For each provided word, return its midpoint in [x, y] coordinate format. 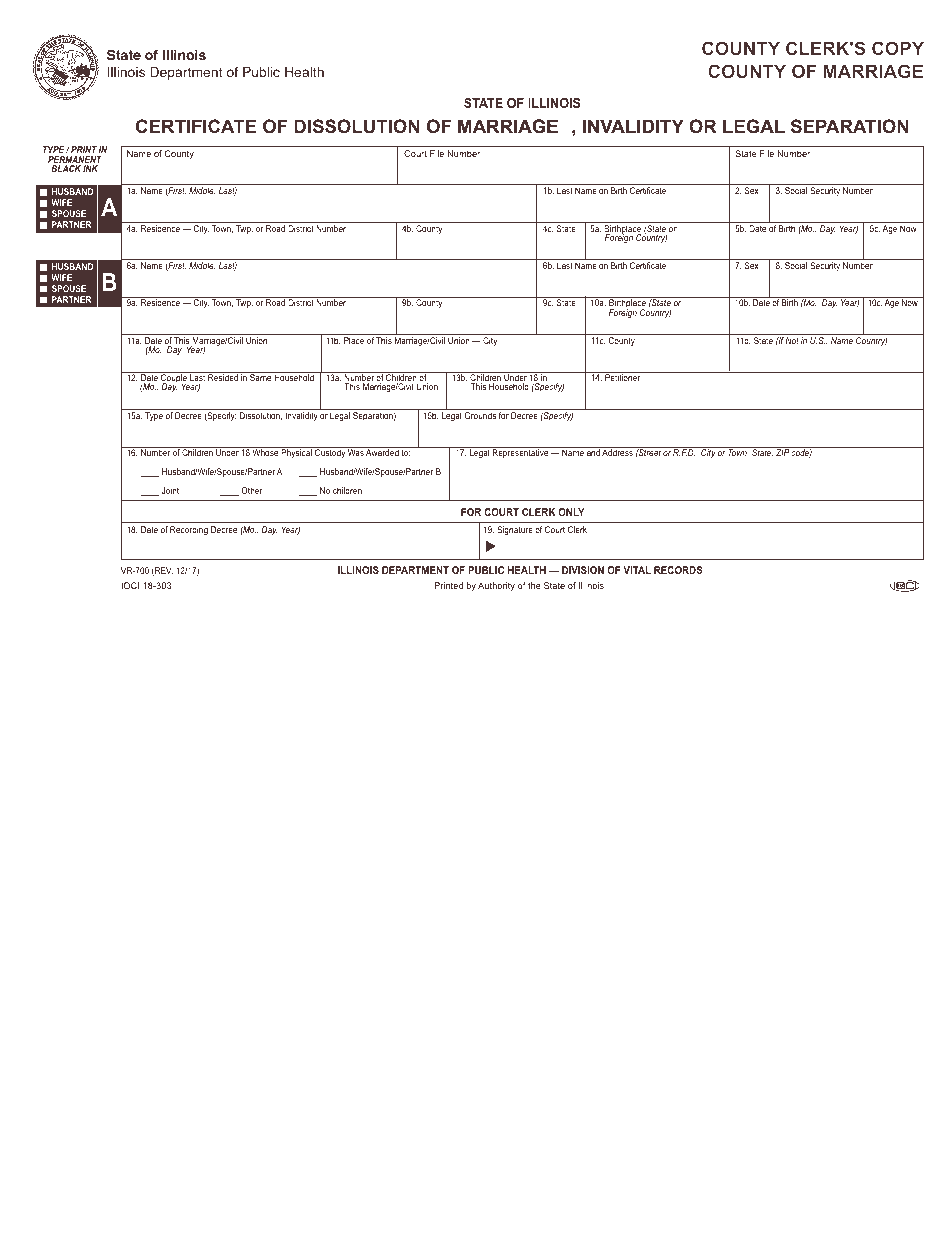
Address [617, 452]
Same [261, 376]
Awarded [382, 452]
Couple [174, 379]
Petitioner [623, 376]
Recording [189, 530]
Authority [496, 586]
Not [792, 340]
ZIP [783, 452]
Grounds [480, 415]
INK [90, 168]
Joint [170, 490]
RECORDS [678, 570]
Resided [223, 376]
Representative [520, 453]
